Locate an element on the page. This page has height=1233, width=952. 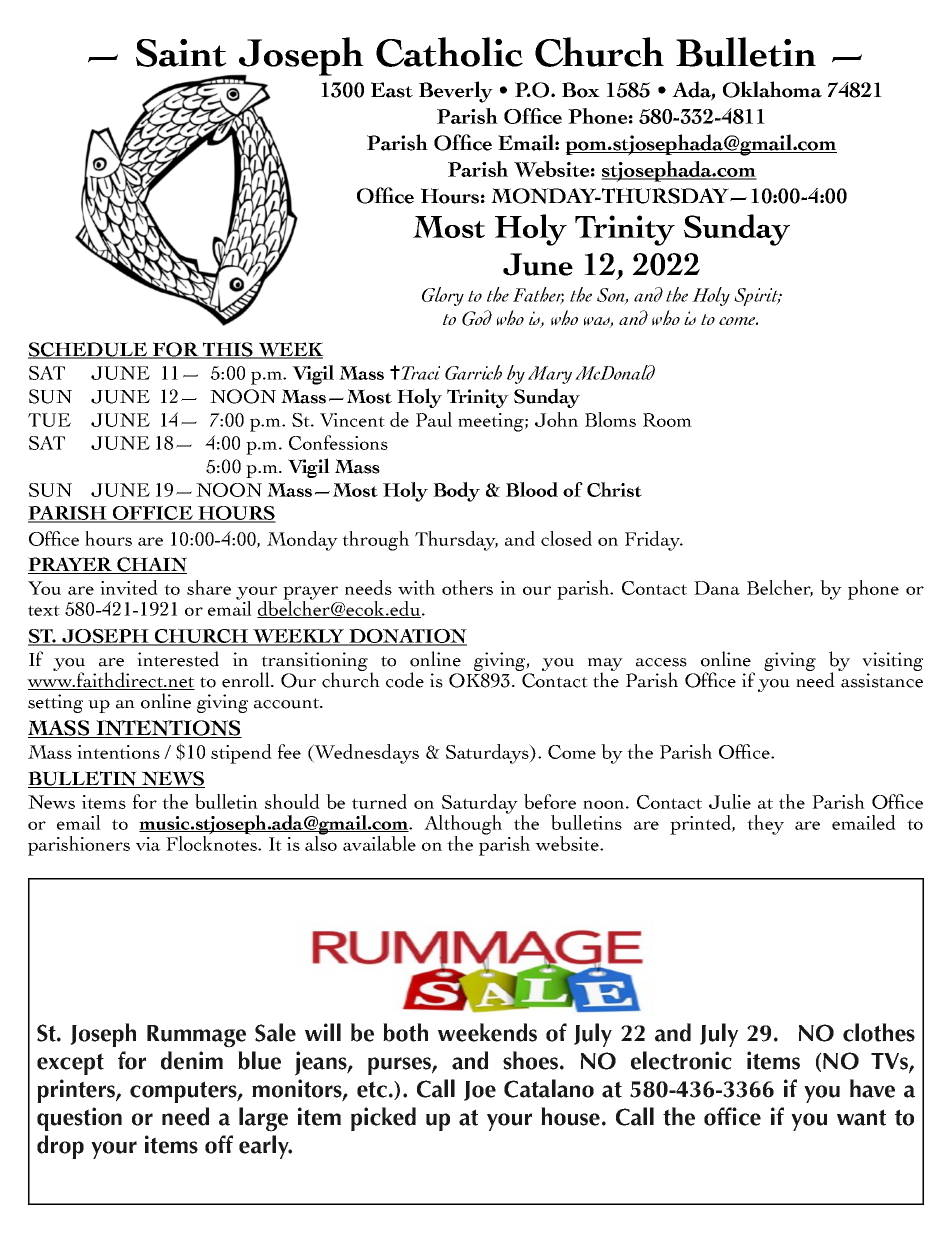
Dana is located at coordinates (717, 588).
